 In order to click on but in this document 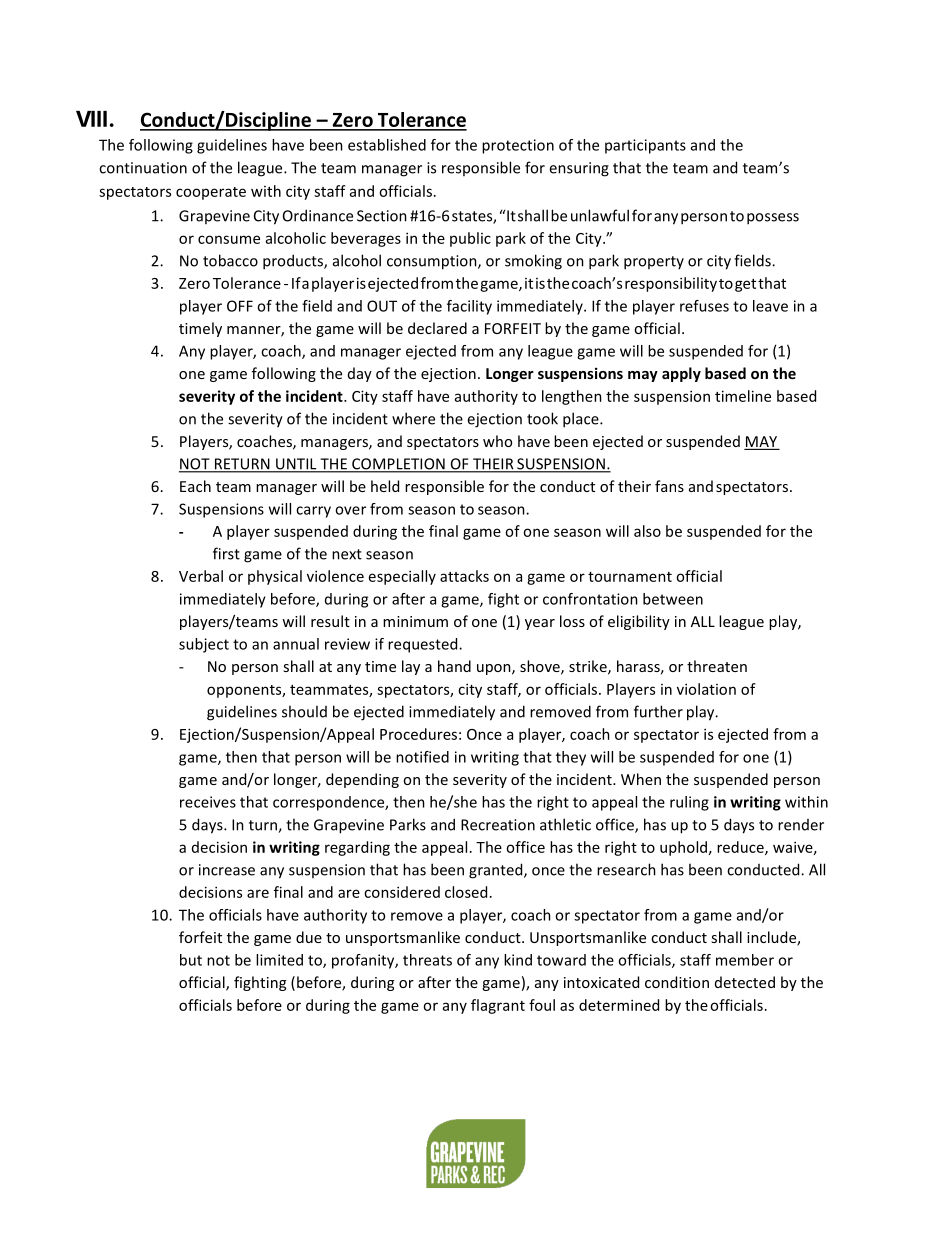, I will do `click(191, 960)`.
